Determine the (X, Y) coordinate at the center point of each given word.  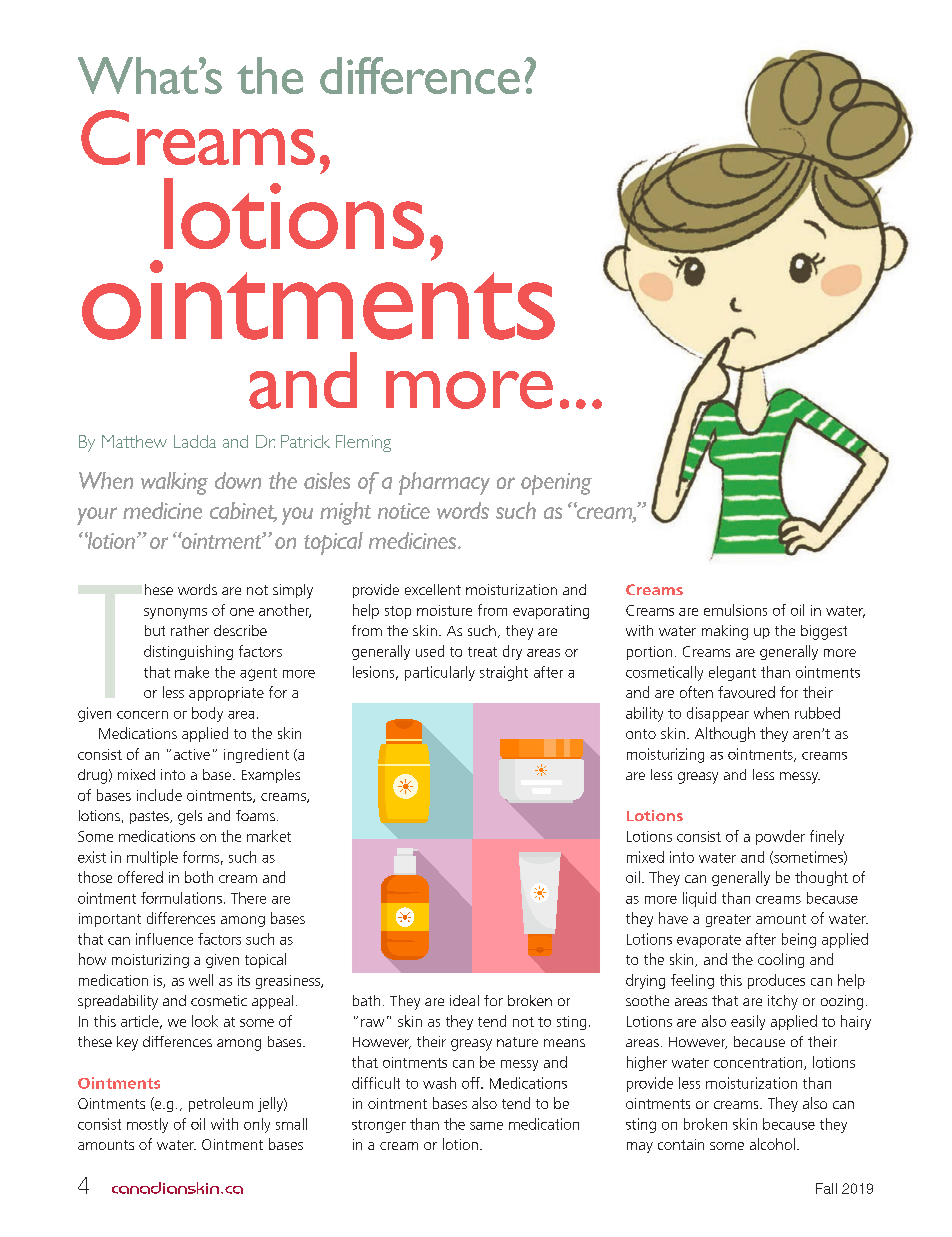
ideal (464, 1000)
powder (780, 837)
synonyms (175, 613)
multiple (152, 858)
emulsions (735, 610)
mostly (147, 1125)
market (269, 836)
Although (725, 734)
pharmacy (444, 483)
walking (174, 483)
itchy (783, 1002)
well (201, 980)
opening (556, 484)
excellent (433, 589)
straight (504, 673)
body (207, 714)
